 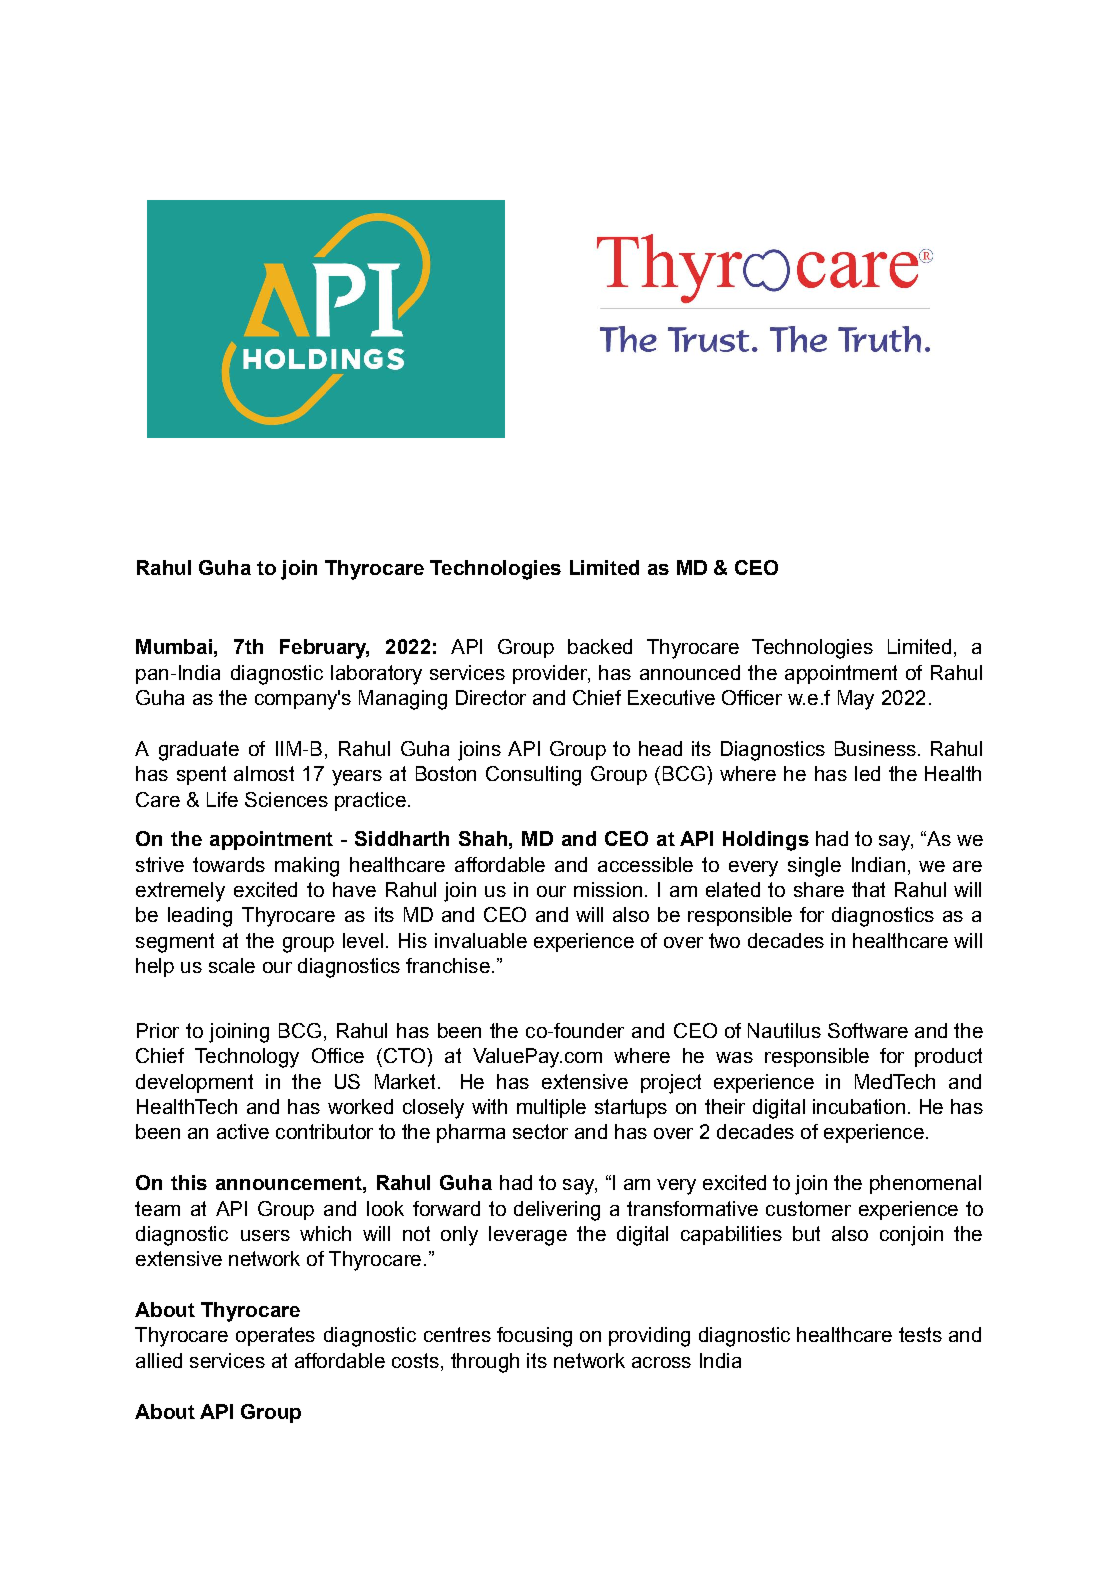 I want to click on operates, so click(x=275, y=1336).
